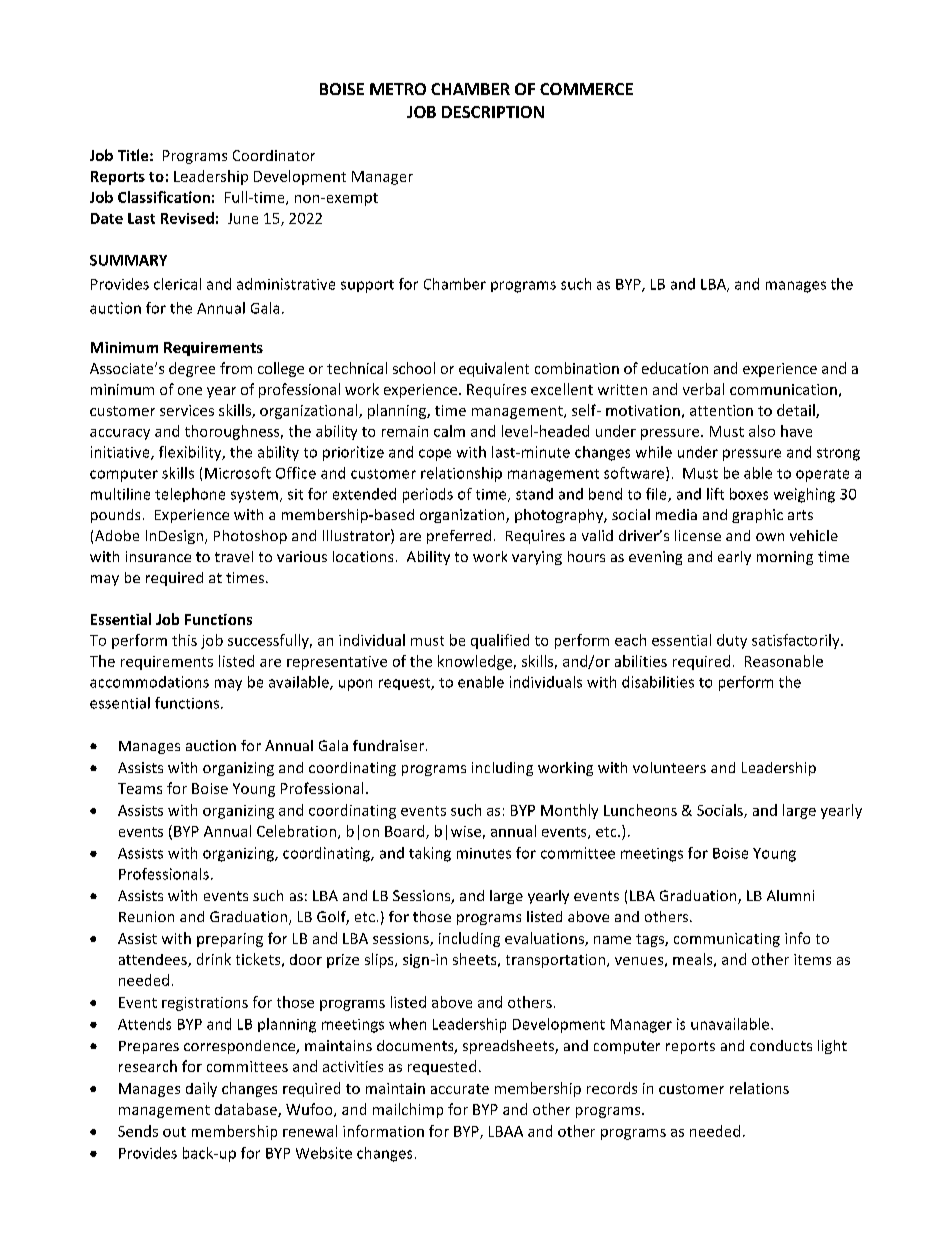 This document has width=952, height=1233. Describe the element at coordinates (274, 155) in the document. I see `Coordinator` at that location.
